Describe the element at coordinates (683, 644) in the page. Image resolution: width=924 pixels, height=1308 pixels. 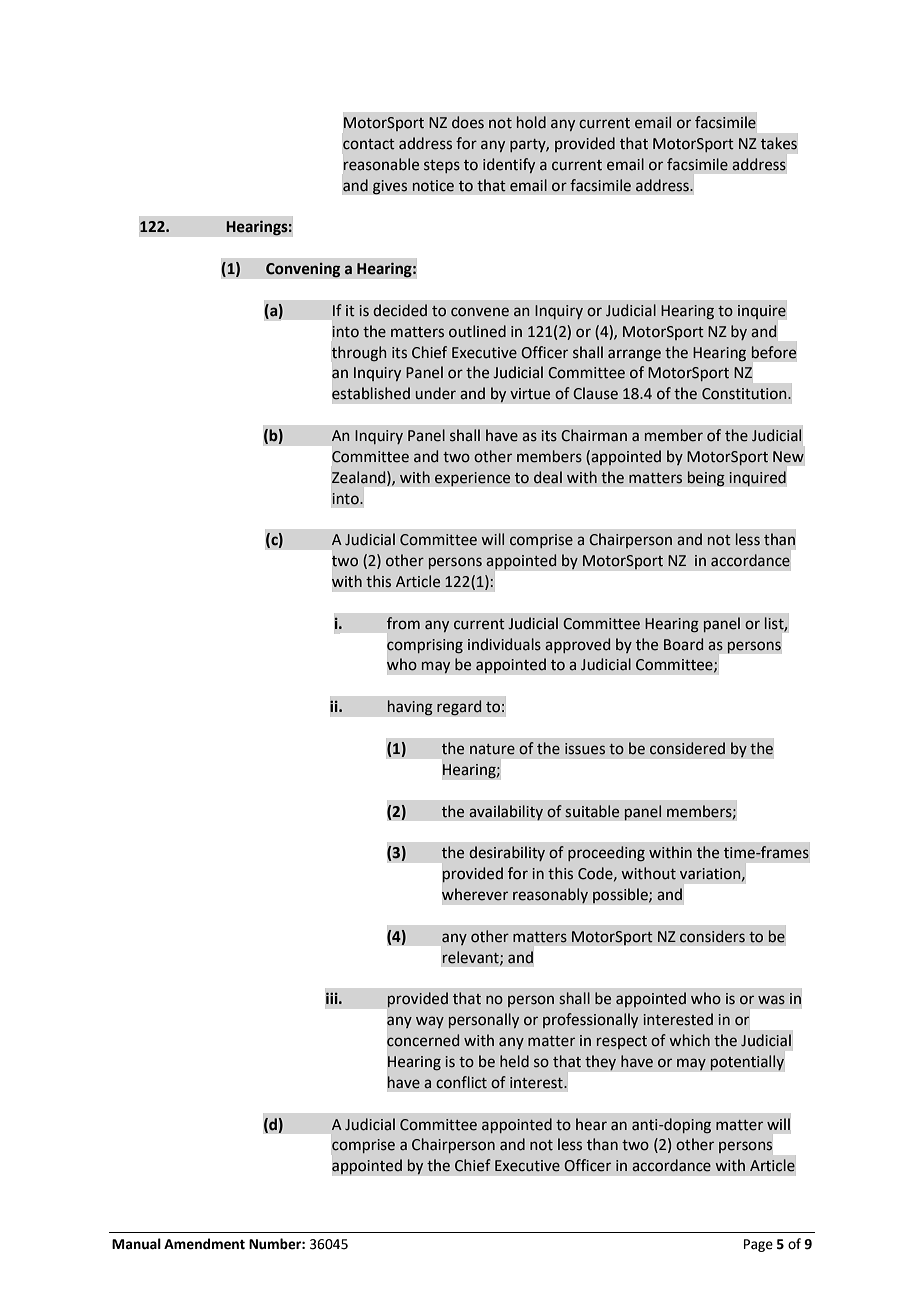
I see `Board` at that location.
